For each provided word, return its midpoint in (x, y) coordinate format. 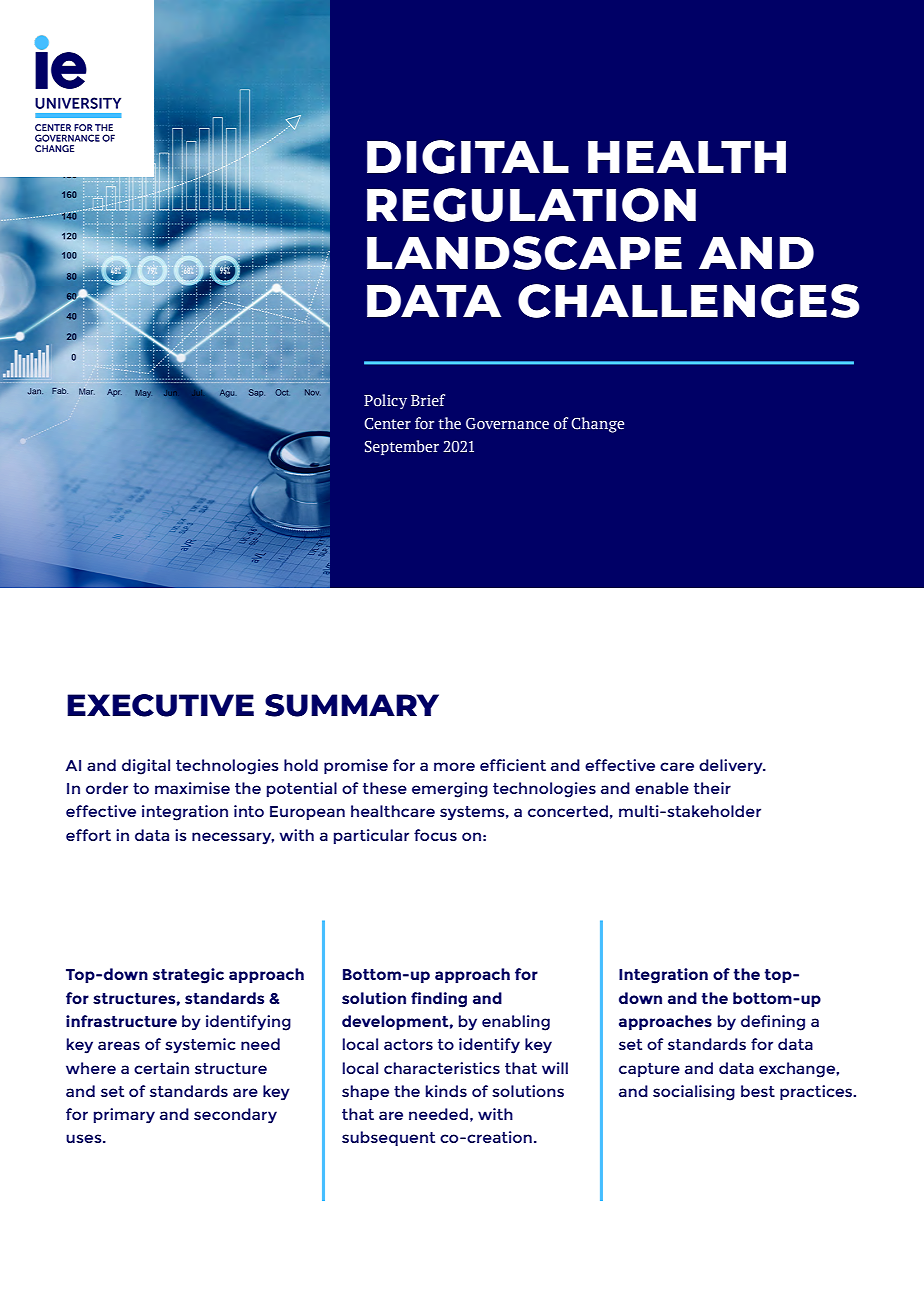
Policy (385, 401)
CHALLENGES (689, 301)
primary (124, 1116)
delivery (732, 767)
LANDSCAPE (524, 253)
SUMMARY (352, 705)
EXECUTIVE (160, 705)
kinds (446, 1091)
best (758, 1091)
